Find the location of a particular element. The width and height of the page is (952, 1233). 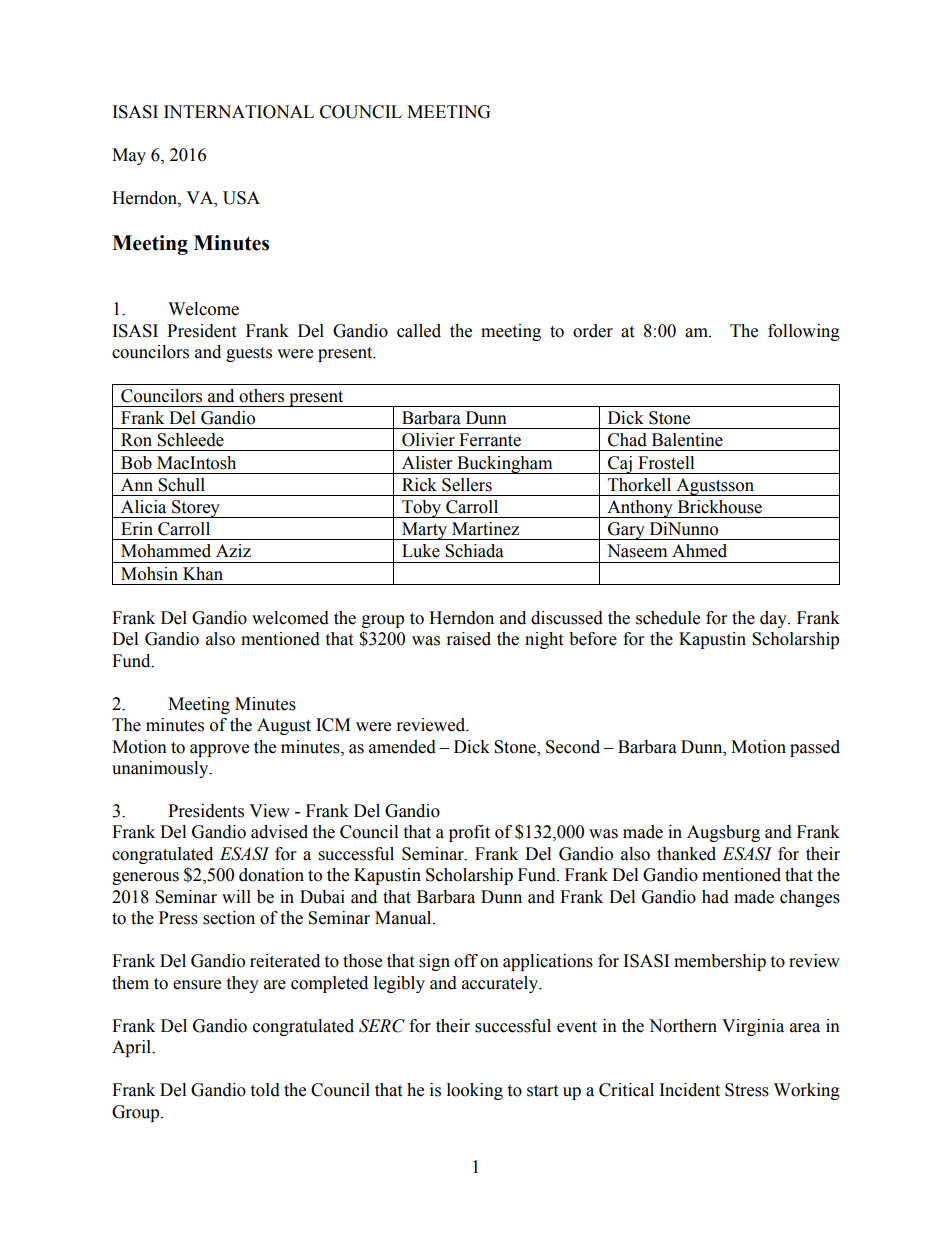

looking is located at coordinates (475, 1091).
